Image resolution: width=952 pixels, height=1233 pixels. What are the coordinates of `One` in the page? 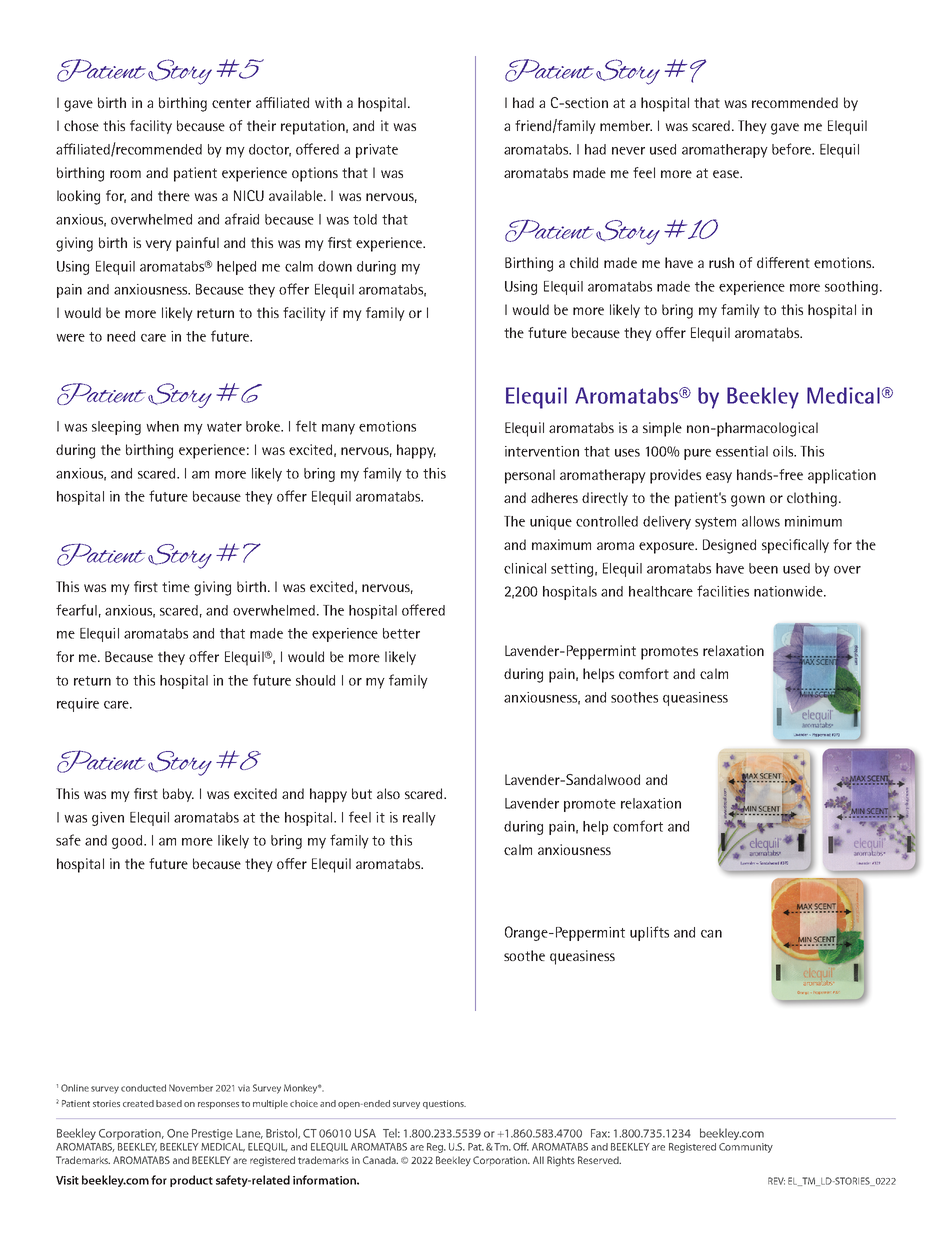 It's located at (178, 1133).
